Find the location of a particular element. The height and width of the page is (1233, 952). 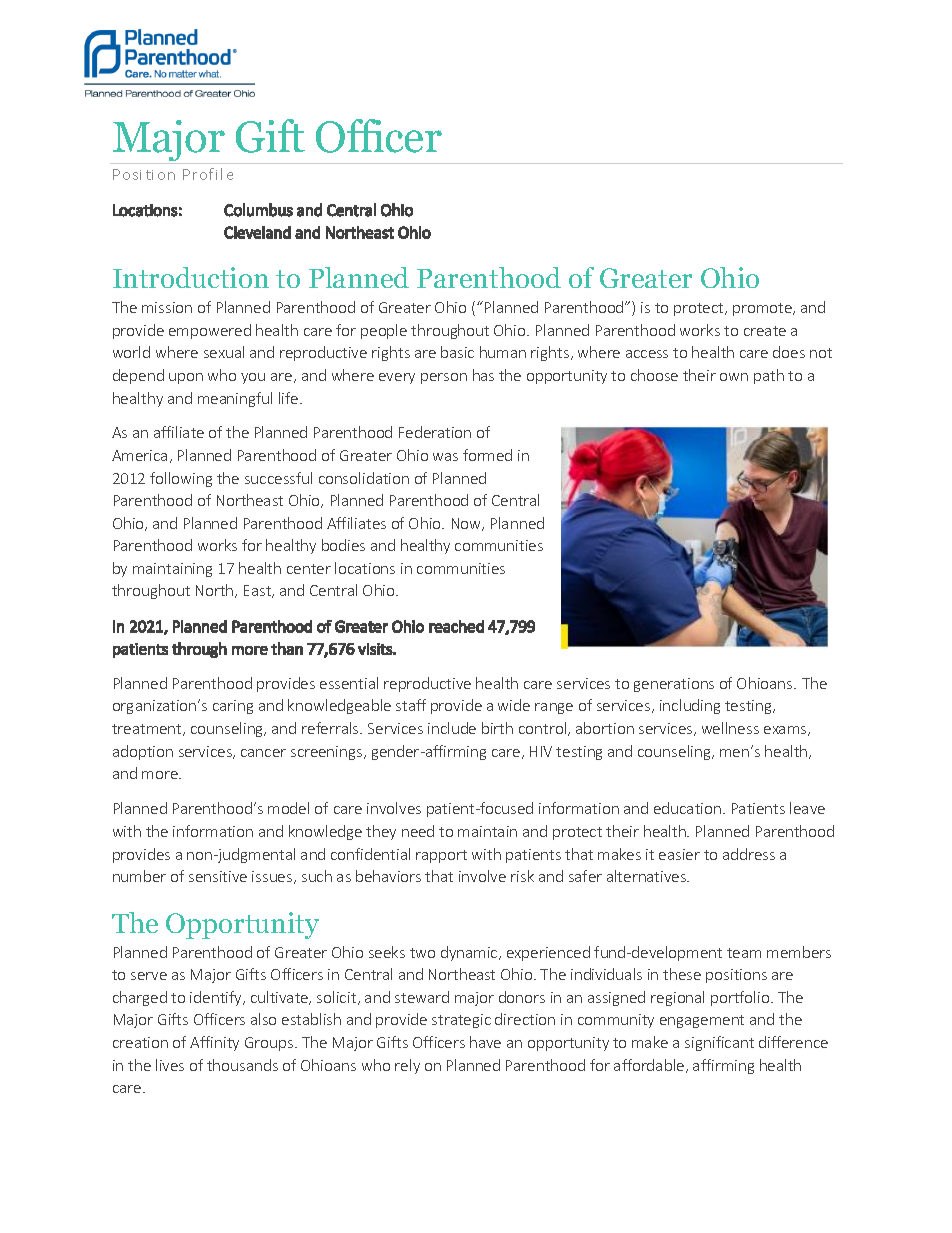

Profile is located at coordinates (208, 174).
